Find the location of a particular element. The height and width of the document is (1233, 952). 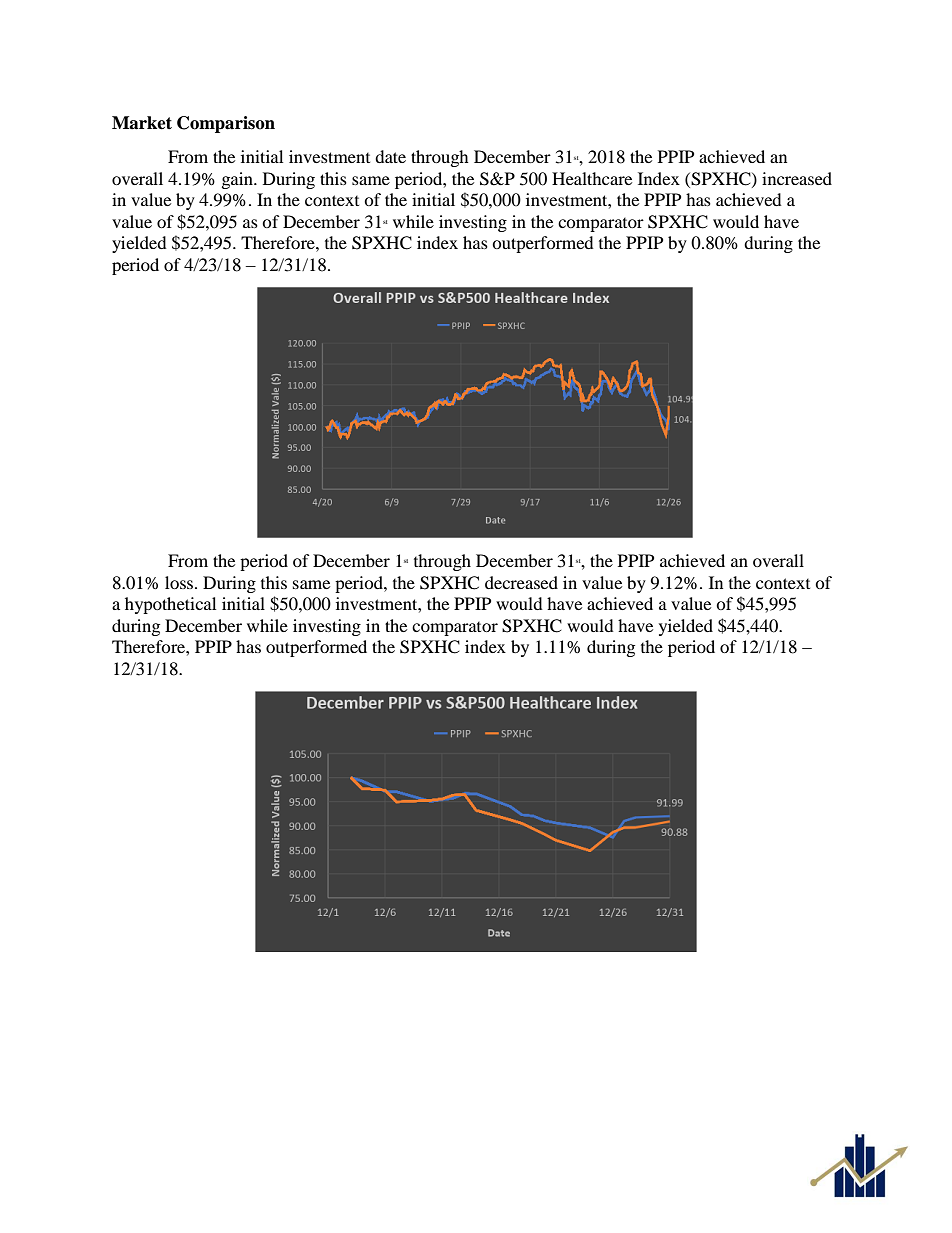

loss is located at coordinates (180, 582).
